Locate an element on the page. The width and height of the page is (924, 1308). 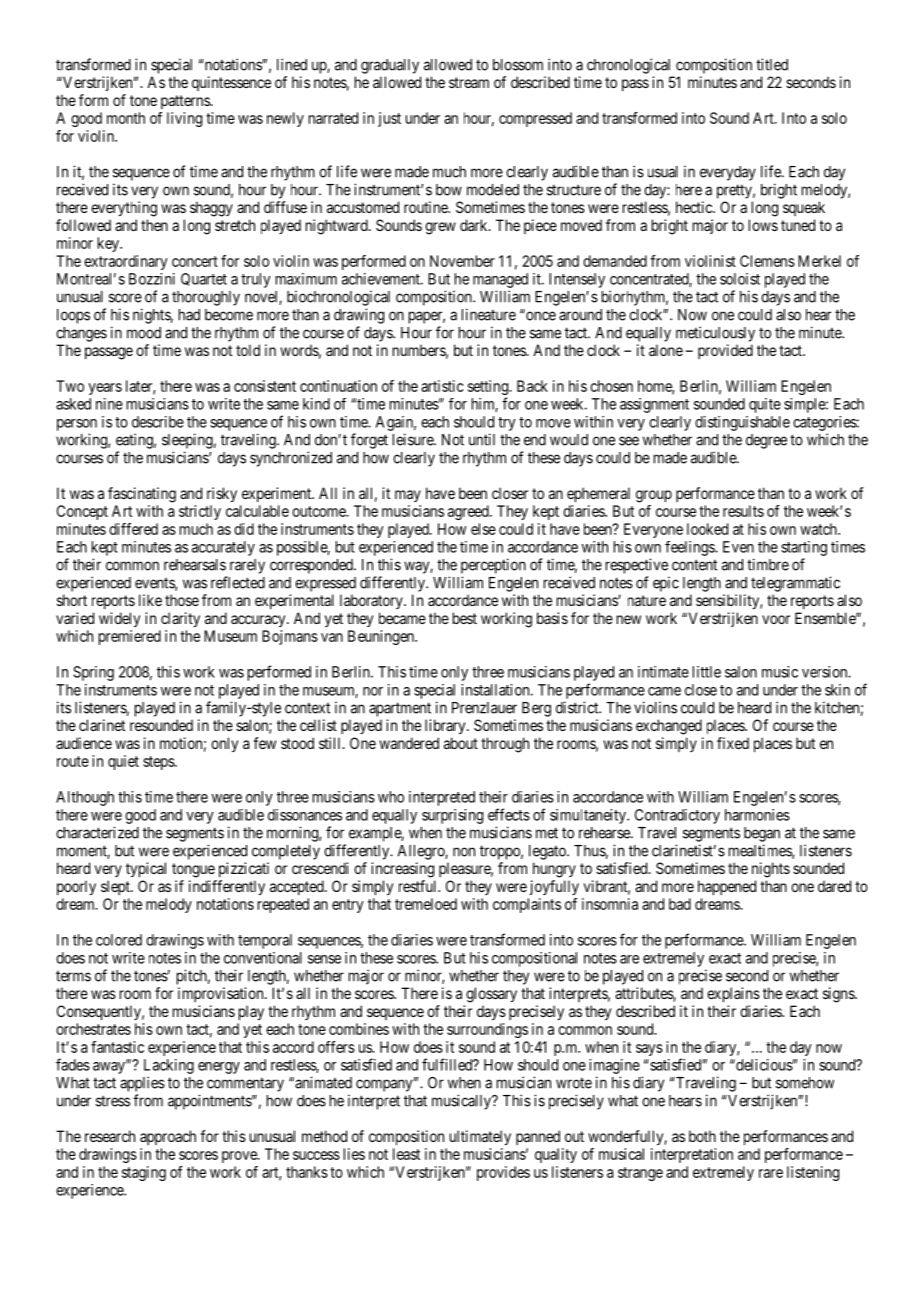
approach is located at coordinates (168, 1137).
